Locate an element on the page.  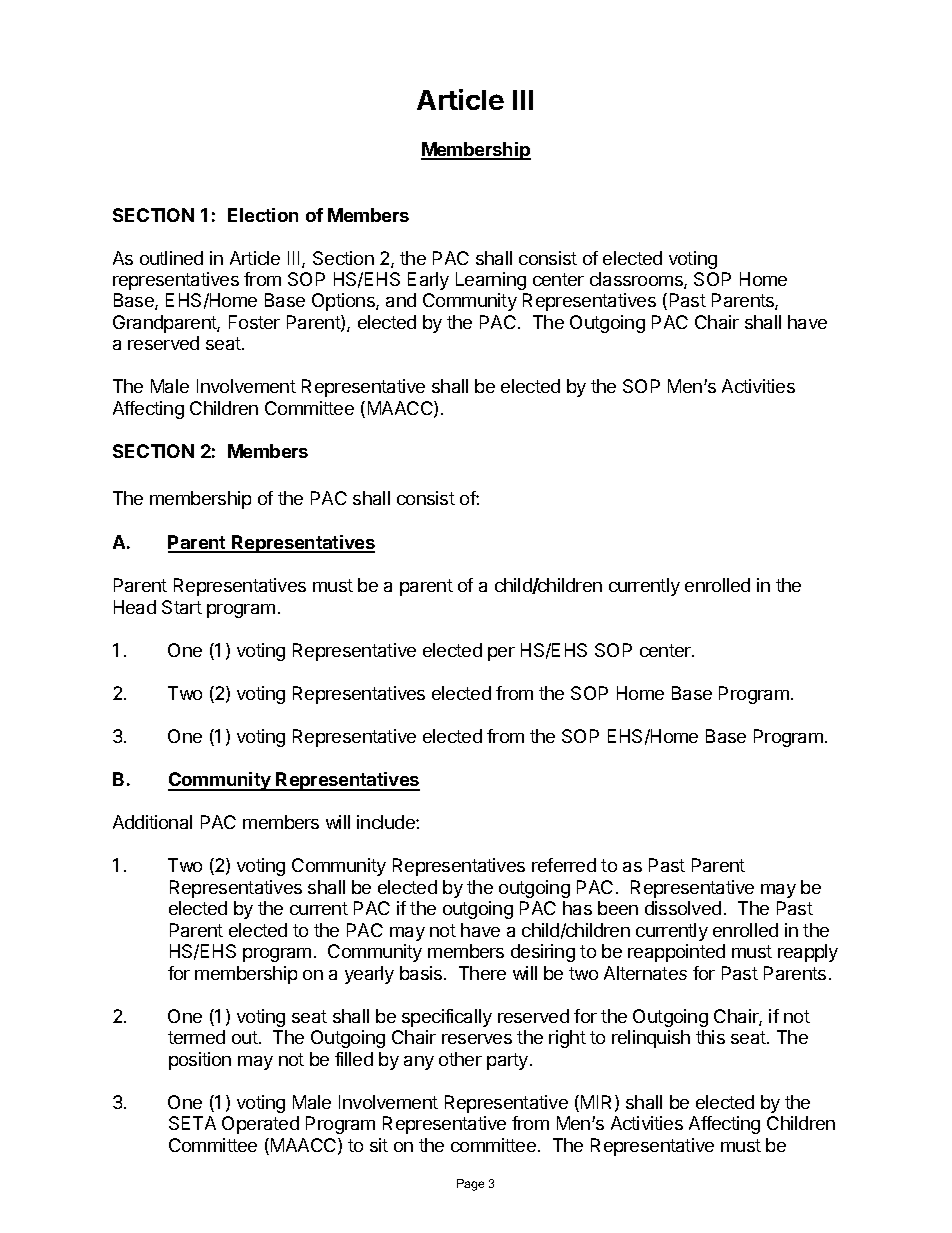
include is located at coordinates (387, 822).
